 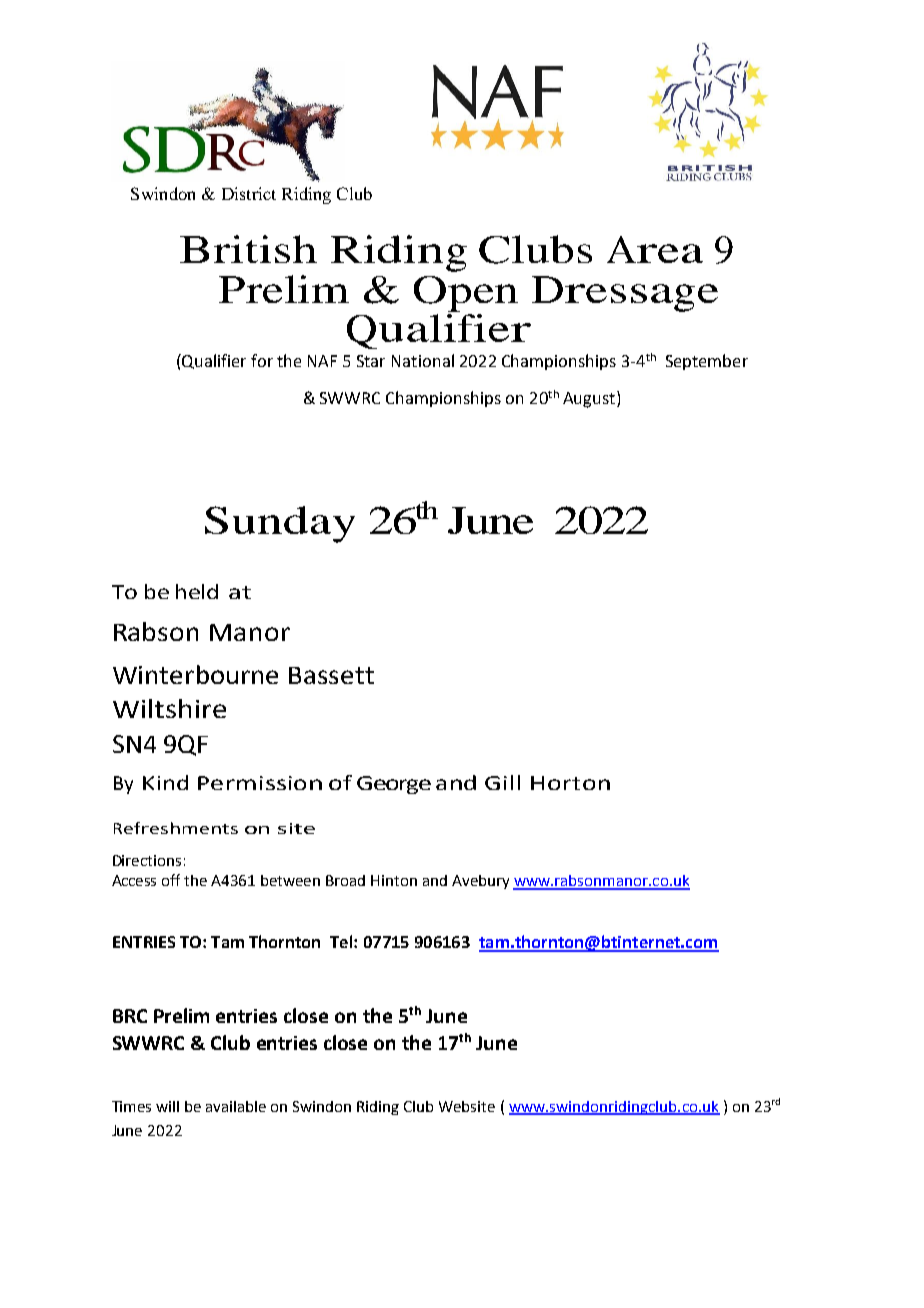 I want to click on will, so click(x=167, y=1106).
